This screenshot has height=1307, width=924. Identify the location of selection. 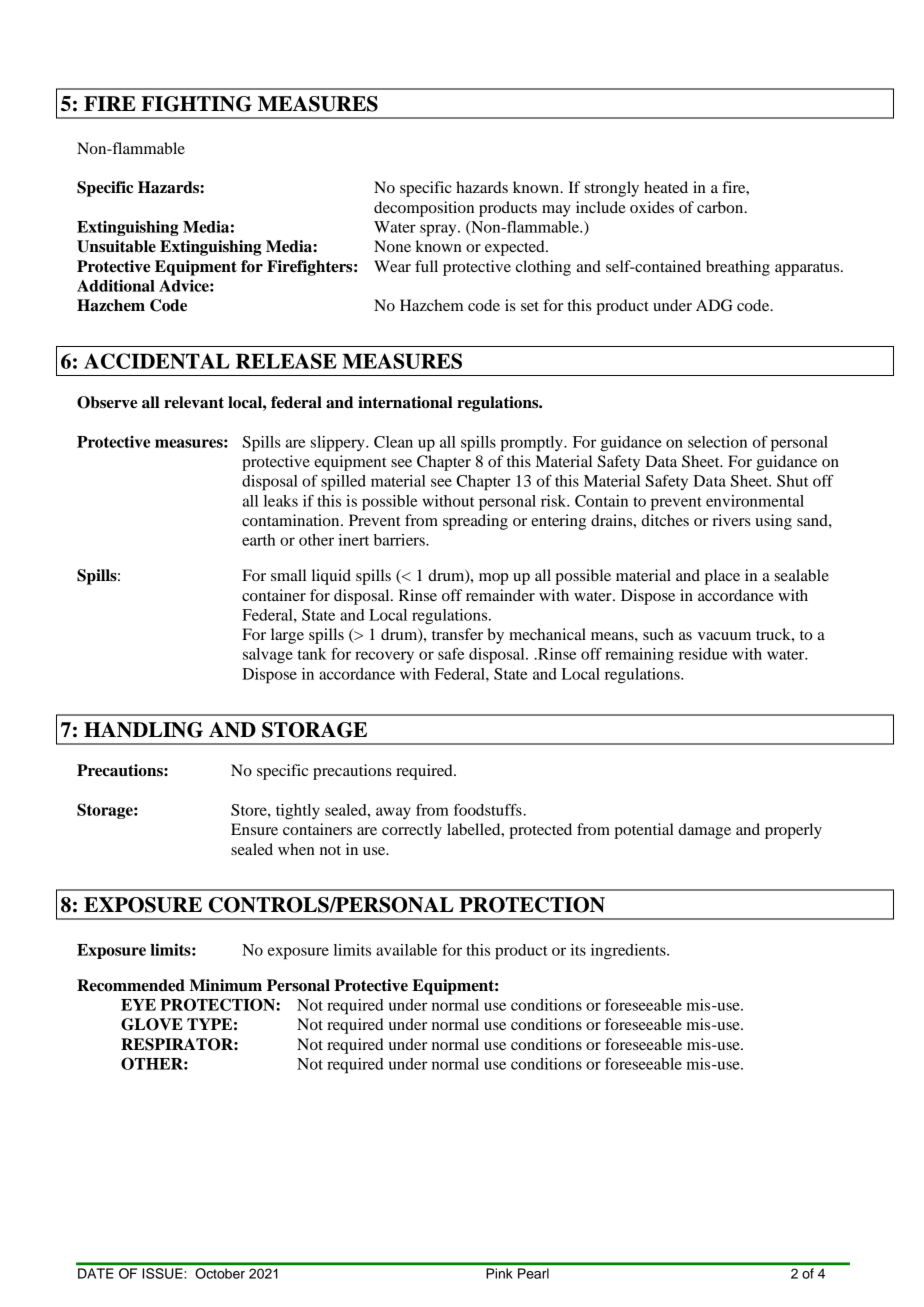
(717, 442).
